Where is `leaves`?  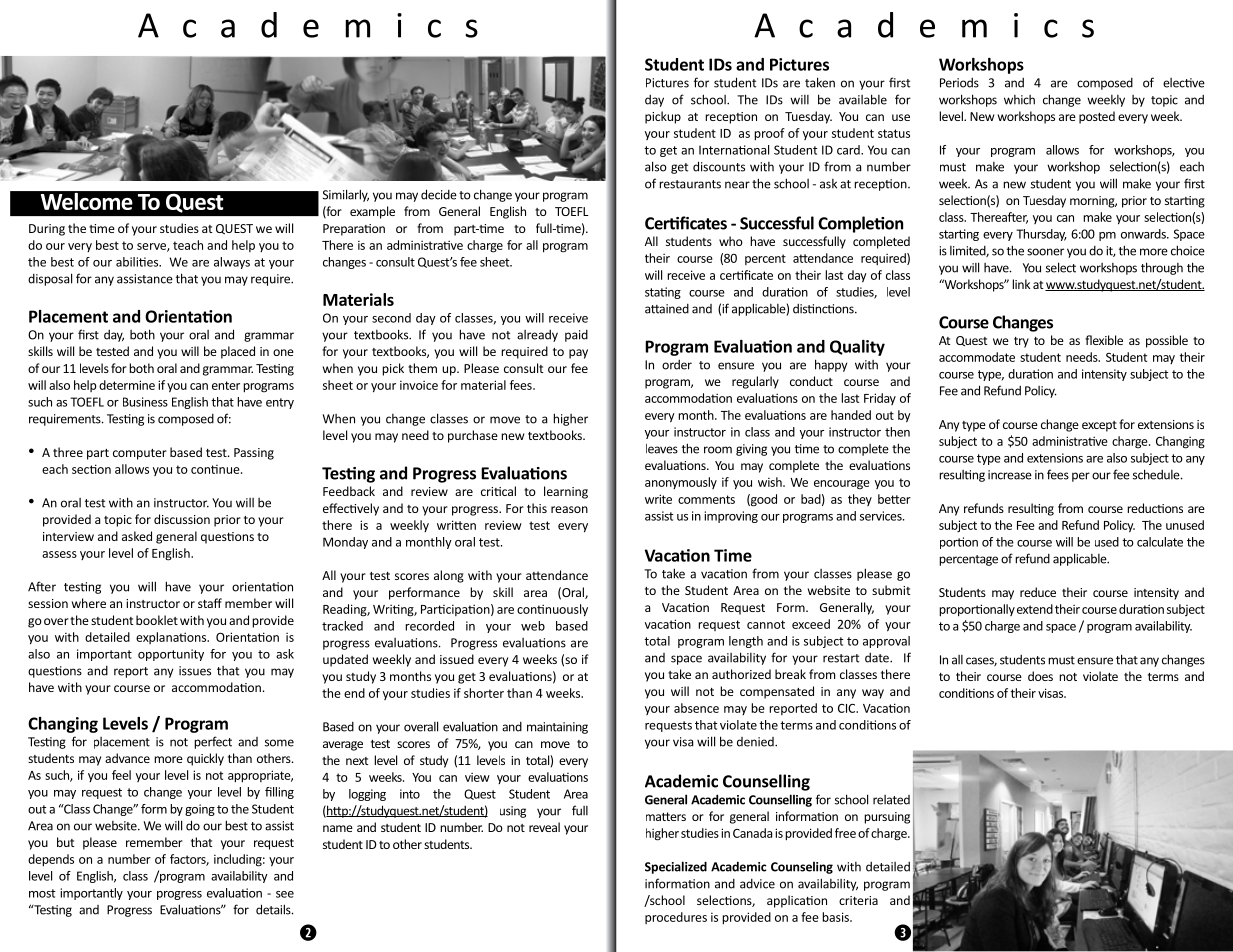
leaves is located at coordinates (662, 449).
